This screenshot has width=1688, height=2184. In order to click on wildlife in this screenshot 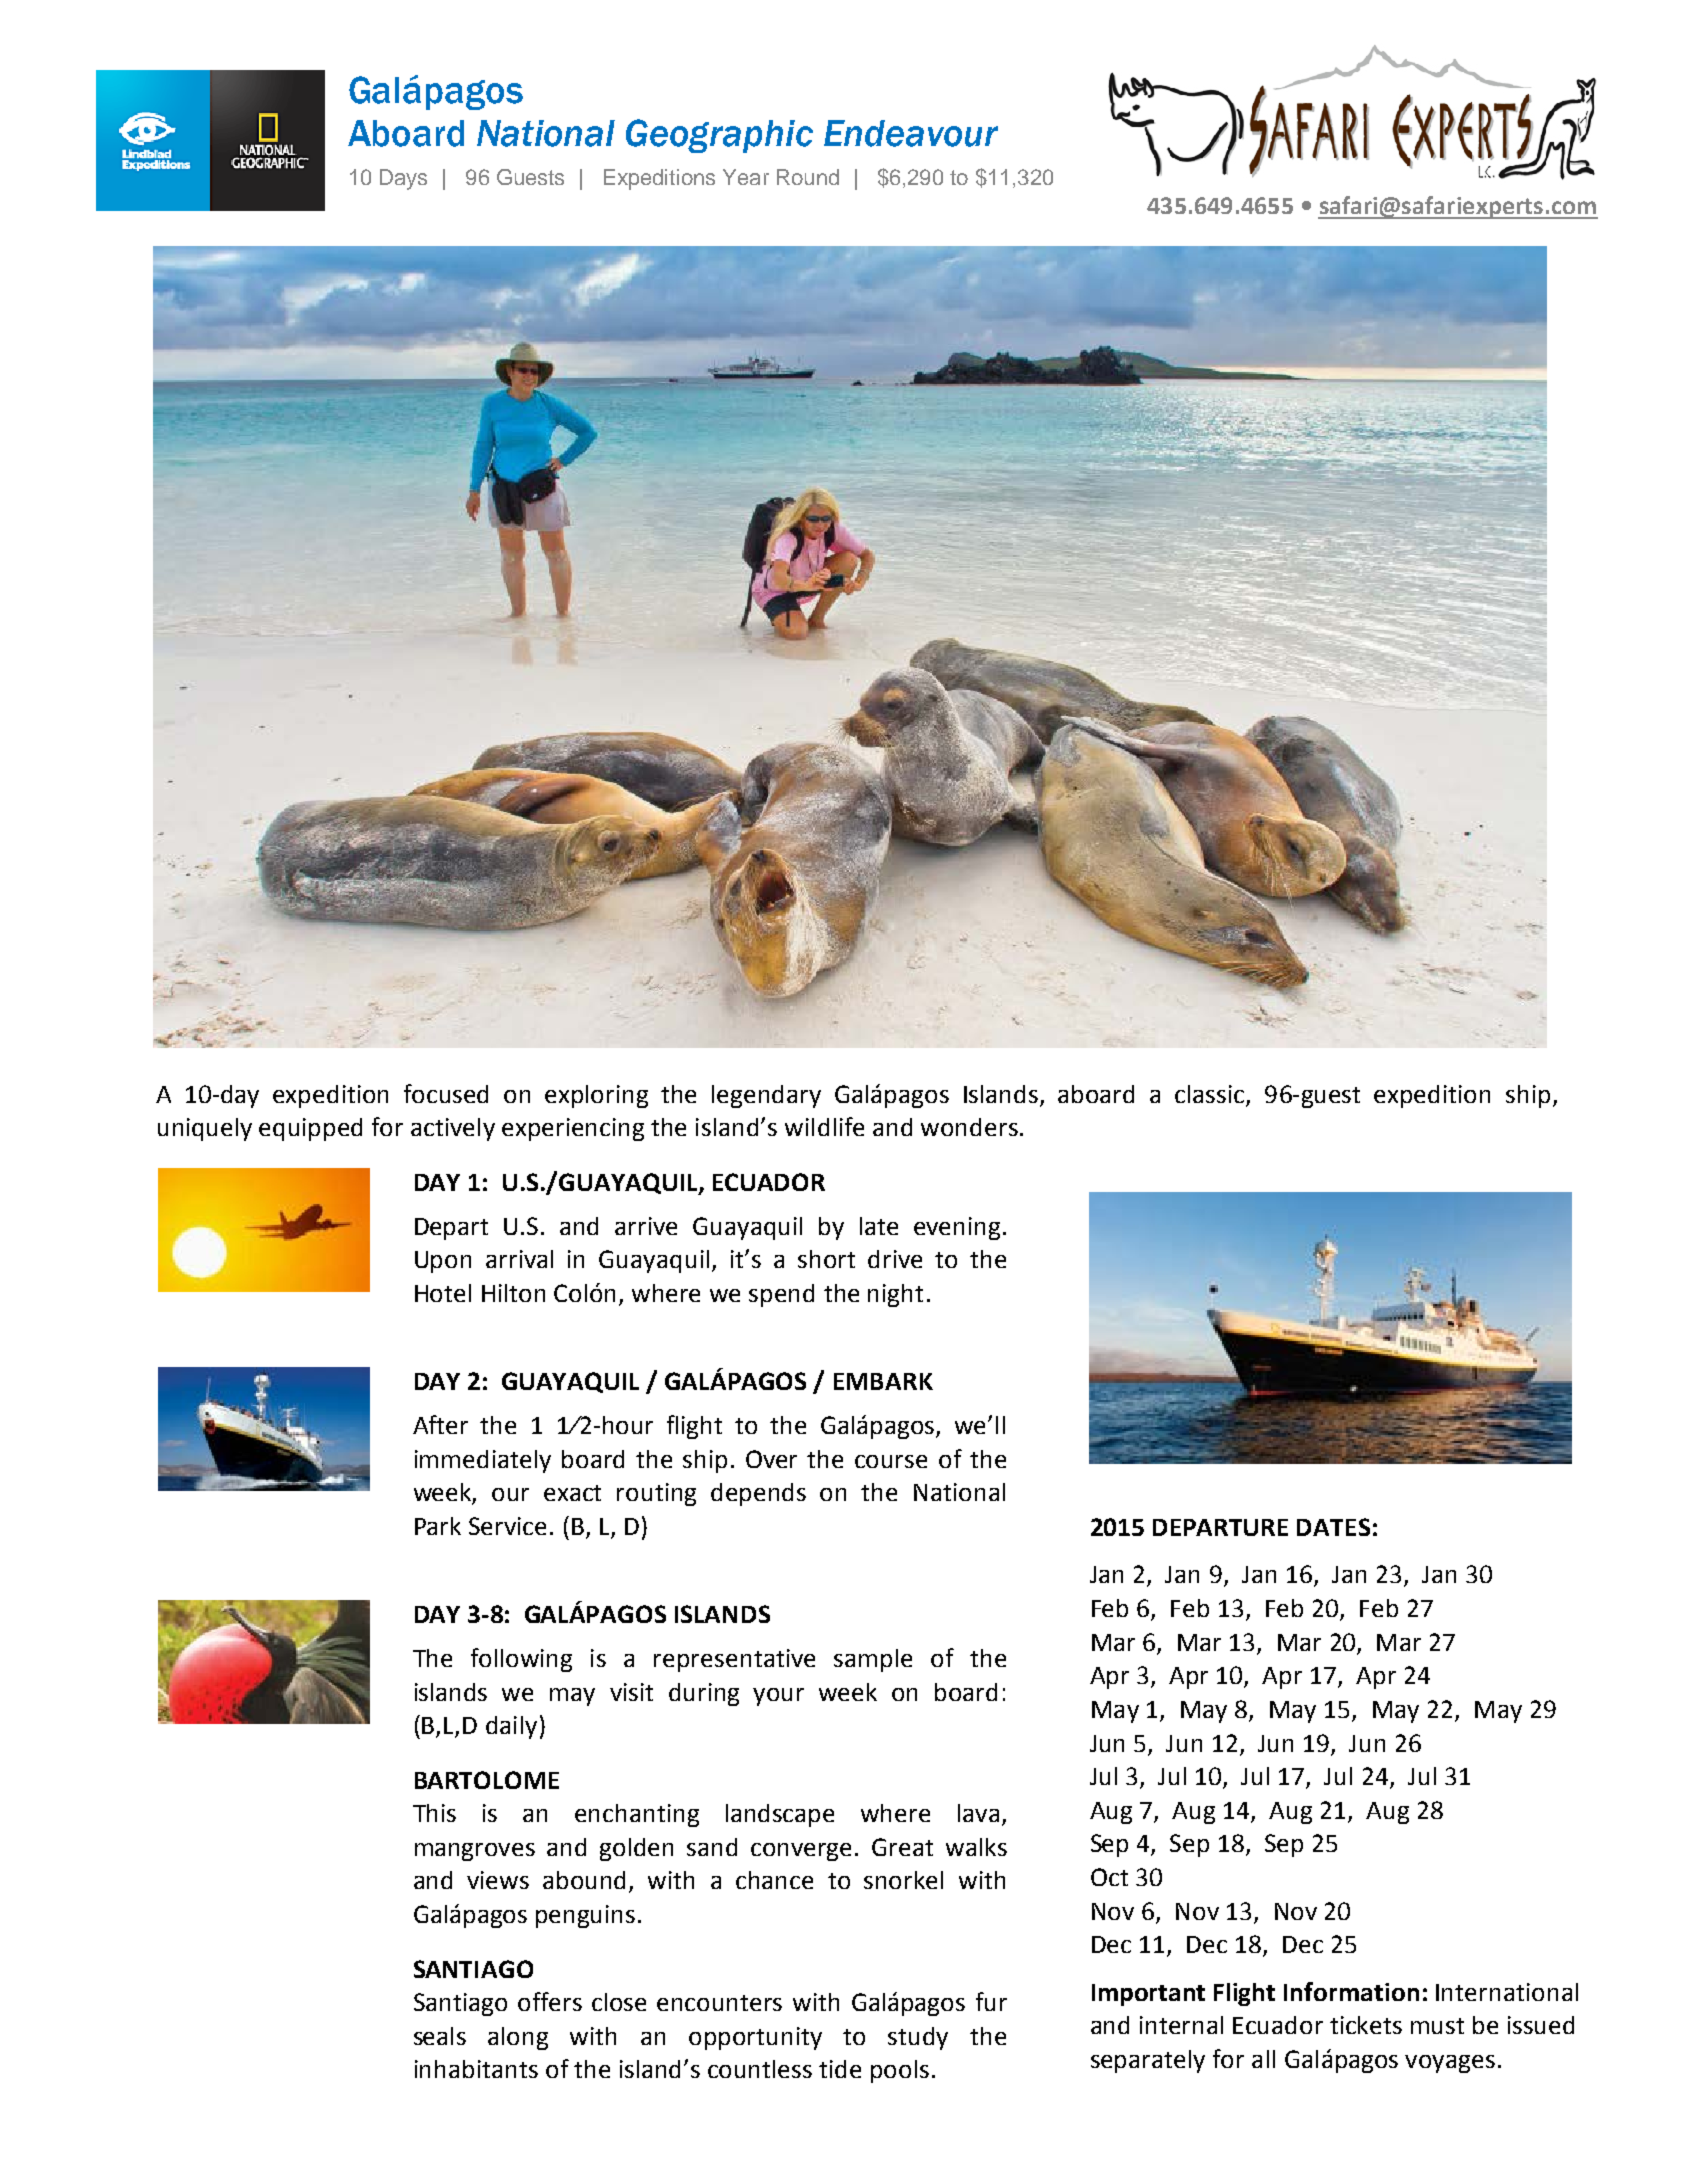, I will do `click(824, 1126)`.
